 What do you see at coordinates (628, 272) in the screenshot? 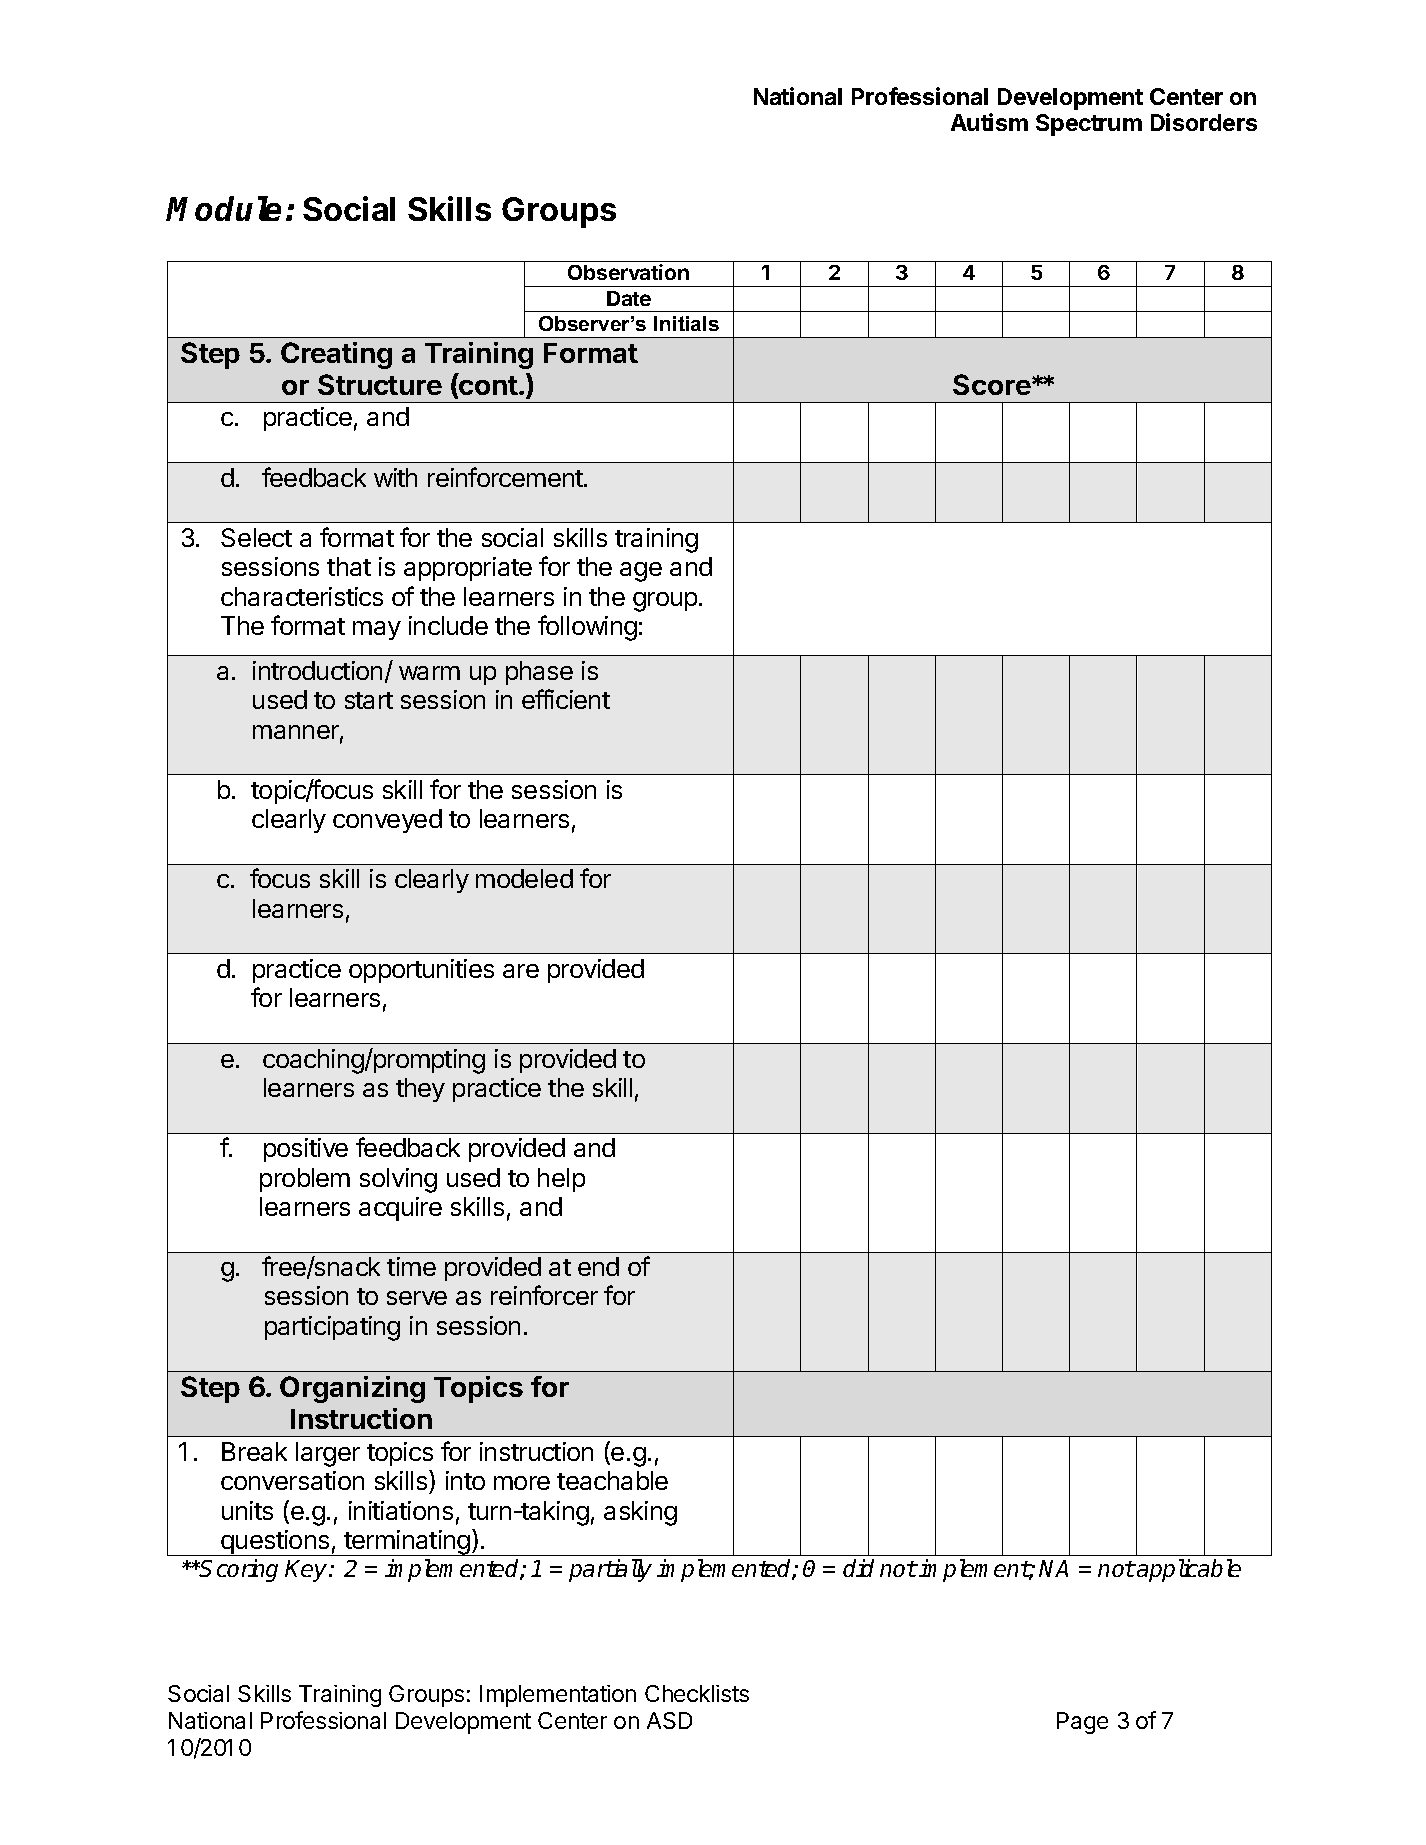
I see `Observation` at bounding box center [628, 272].
